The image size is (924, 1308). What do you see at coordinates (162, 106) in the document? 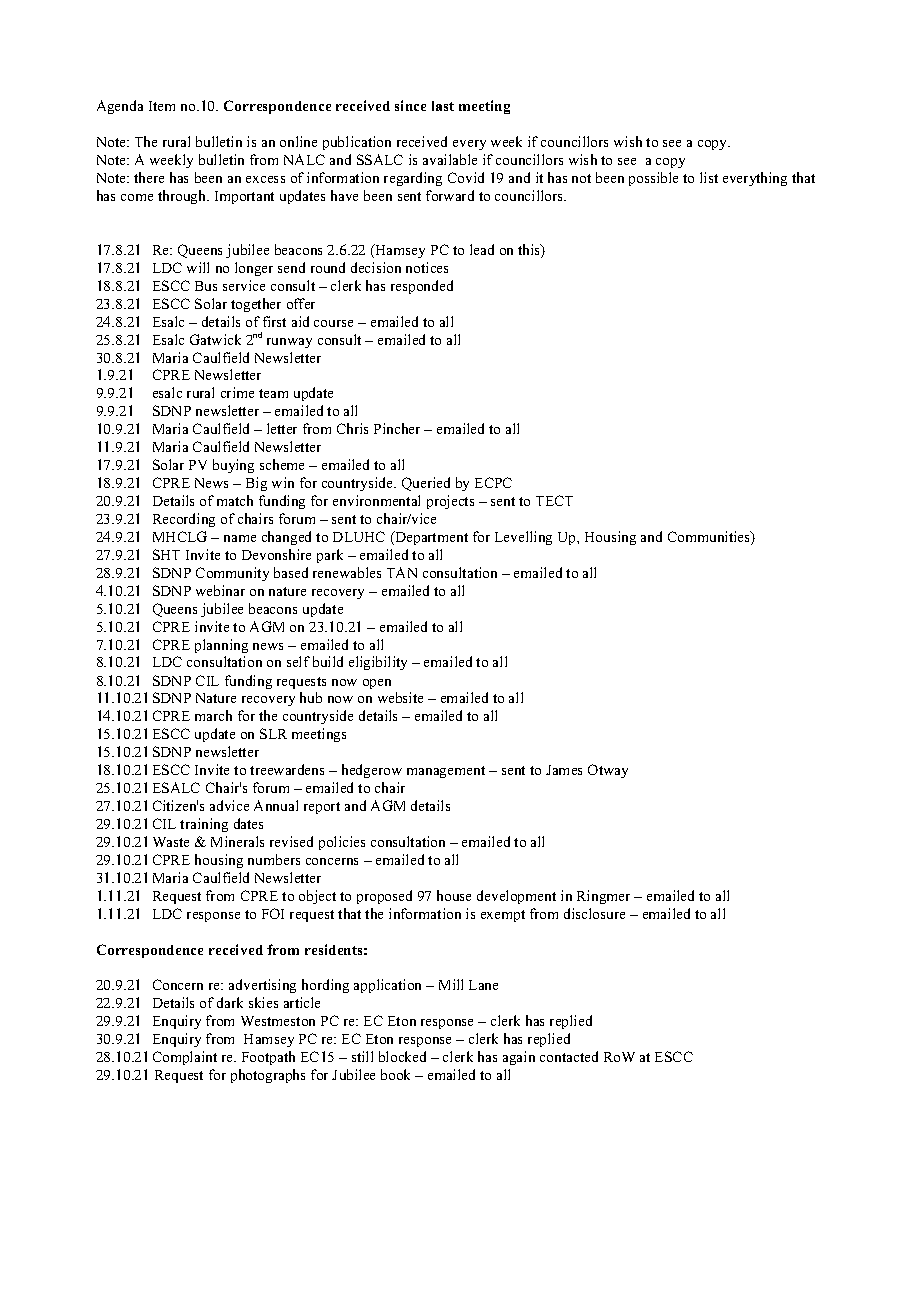
I see `Item` at bounding box center [162, 106].
